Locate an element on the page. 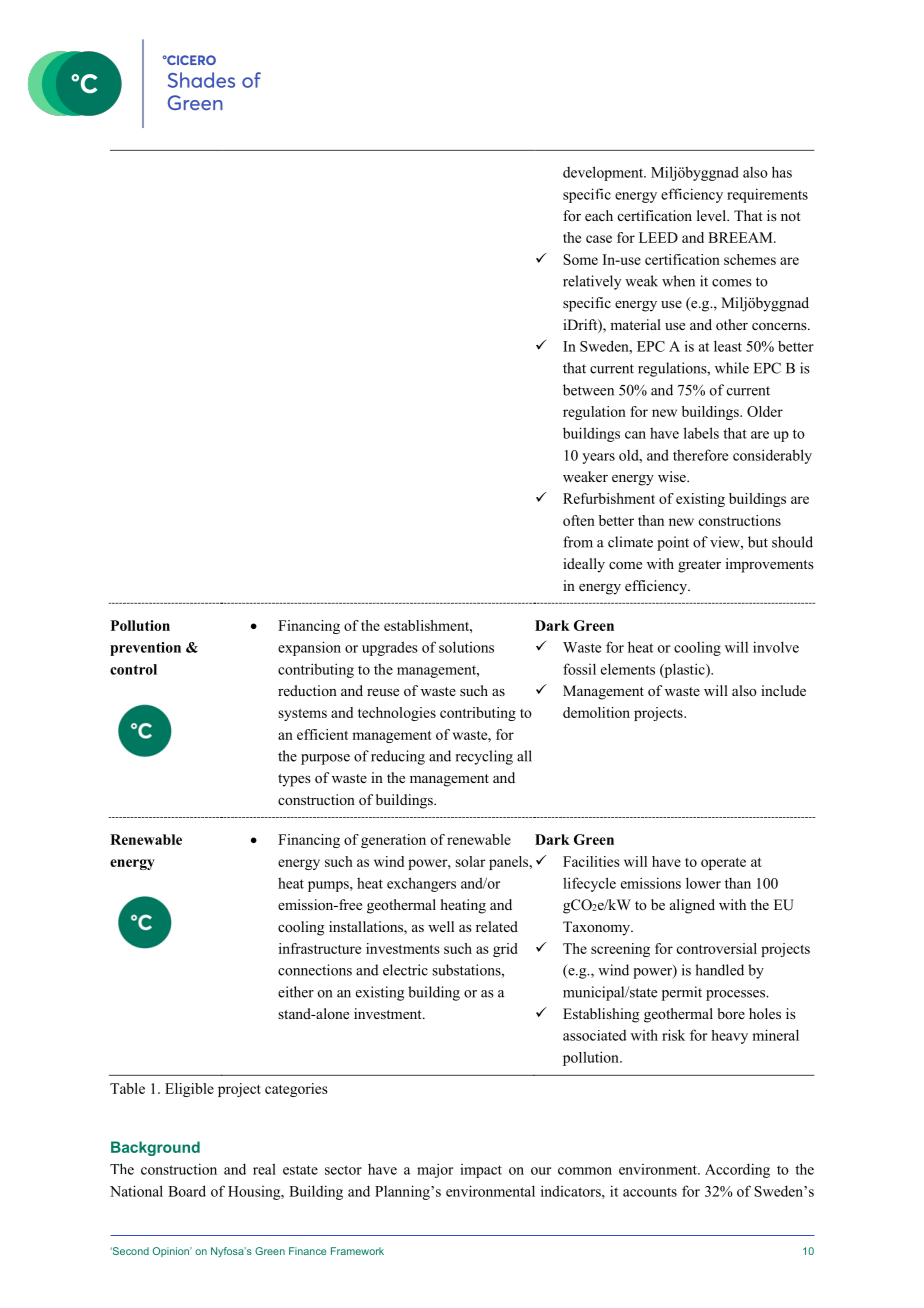 Image resolution: width=924 pixels, height=1308 pixels. recycling is located at coordinates (484, 757).
